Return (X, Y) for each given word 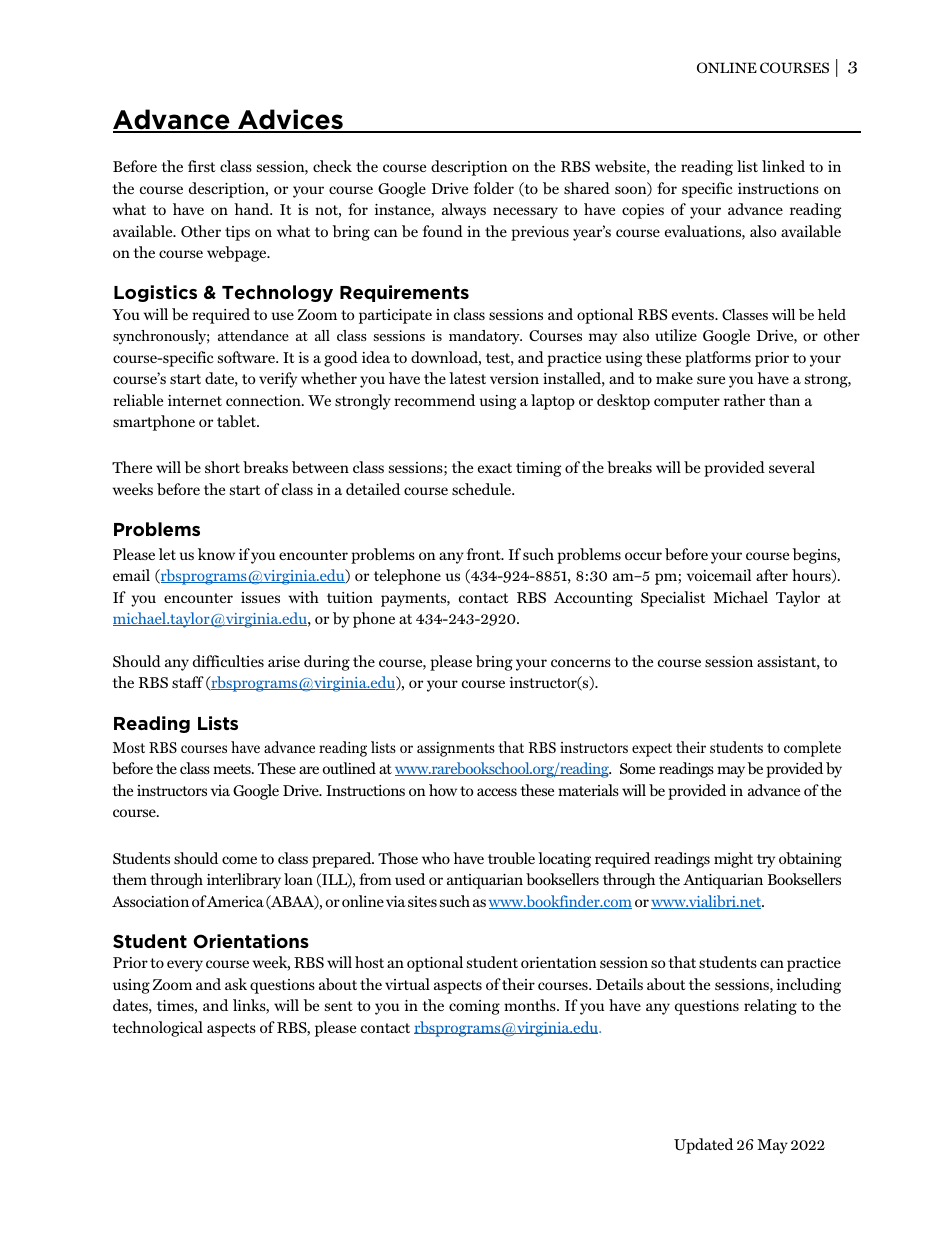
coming (474, 1007)
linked (783, 166)
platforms (718, 359)
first (202, 166)
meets (233, 769)
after (772, 575)
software (247, 357)
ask (236, 984)
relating (770, 1007)
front (485, 554)
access (497, 792)
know (216, 554)
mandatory (485, 337)
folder (494, 188)
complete (812, 749)
